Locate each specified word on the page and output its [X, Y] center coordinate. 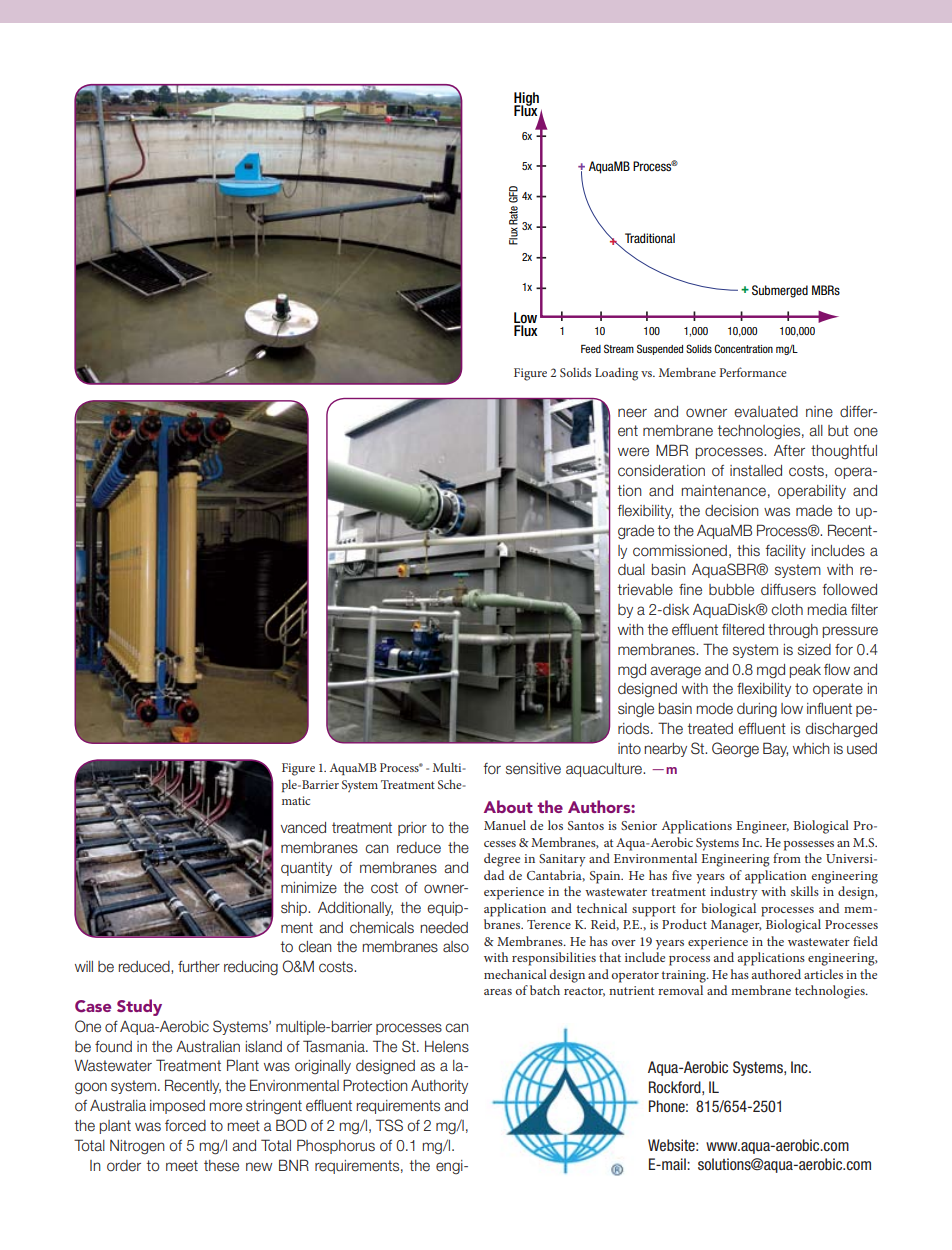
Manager [736, 926]
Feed [591, 349]
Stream [619, 348]
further [199, 967]
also [456, 946]
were [633, 452]
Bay [775, 749]
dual [631, 570]
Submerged [780, 291]
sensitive [533, 769]
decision [732, 511]
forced [185, 1125]
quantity [306, 869]
